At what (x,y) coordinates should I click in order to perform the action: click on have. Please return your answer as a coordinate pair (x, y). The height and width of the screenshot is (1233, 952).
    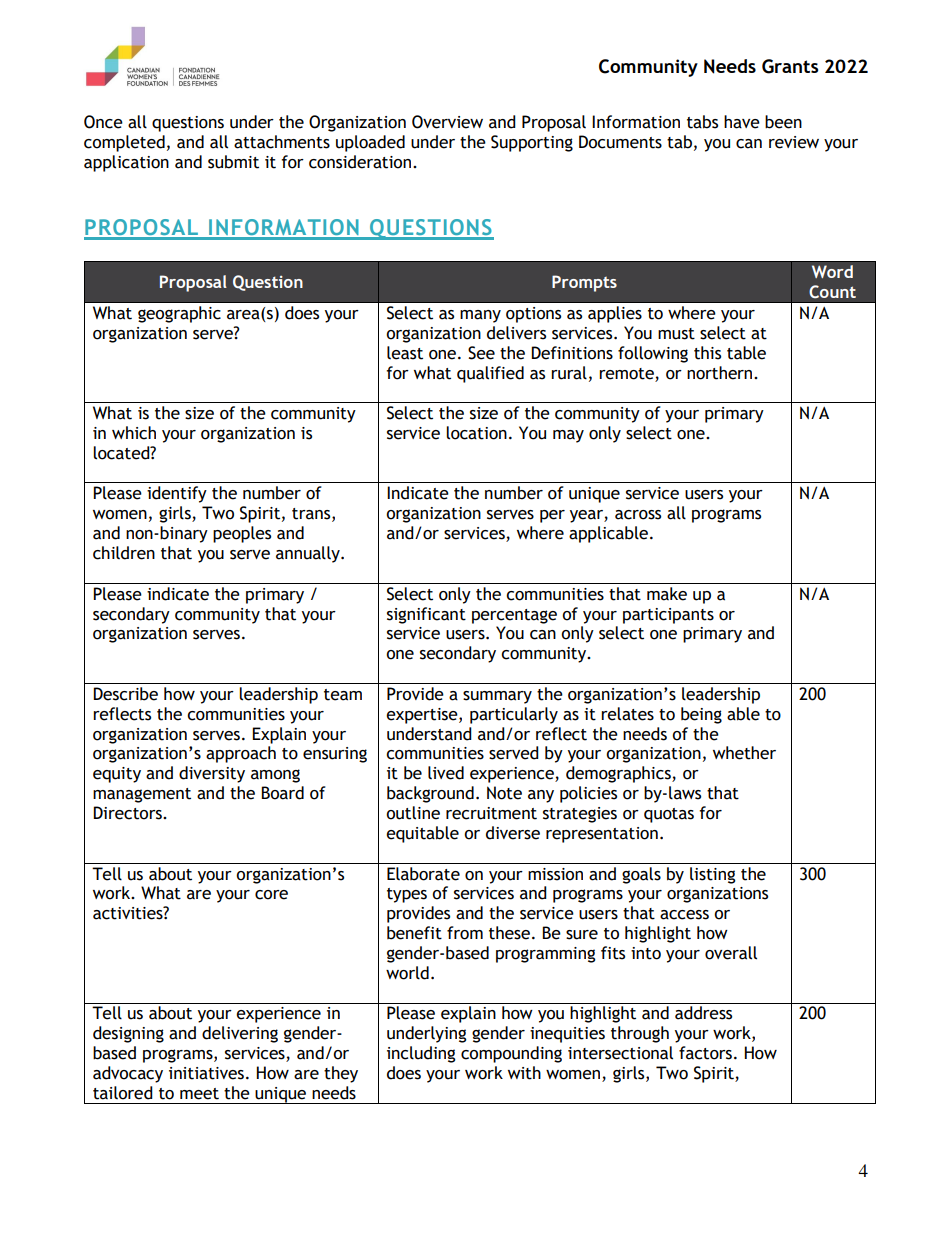
    Looking at the image, I should click on (742, 122).
